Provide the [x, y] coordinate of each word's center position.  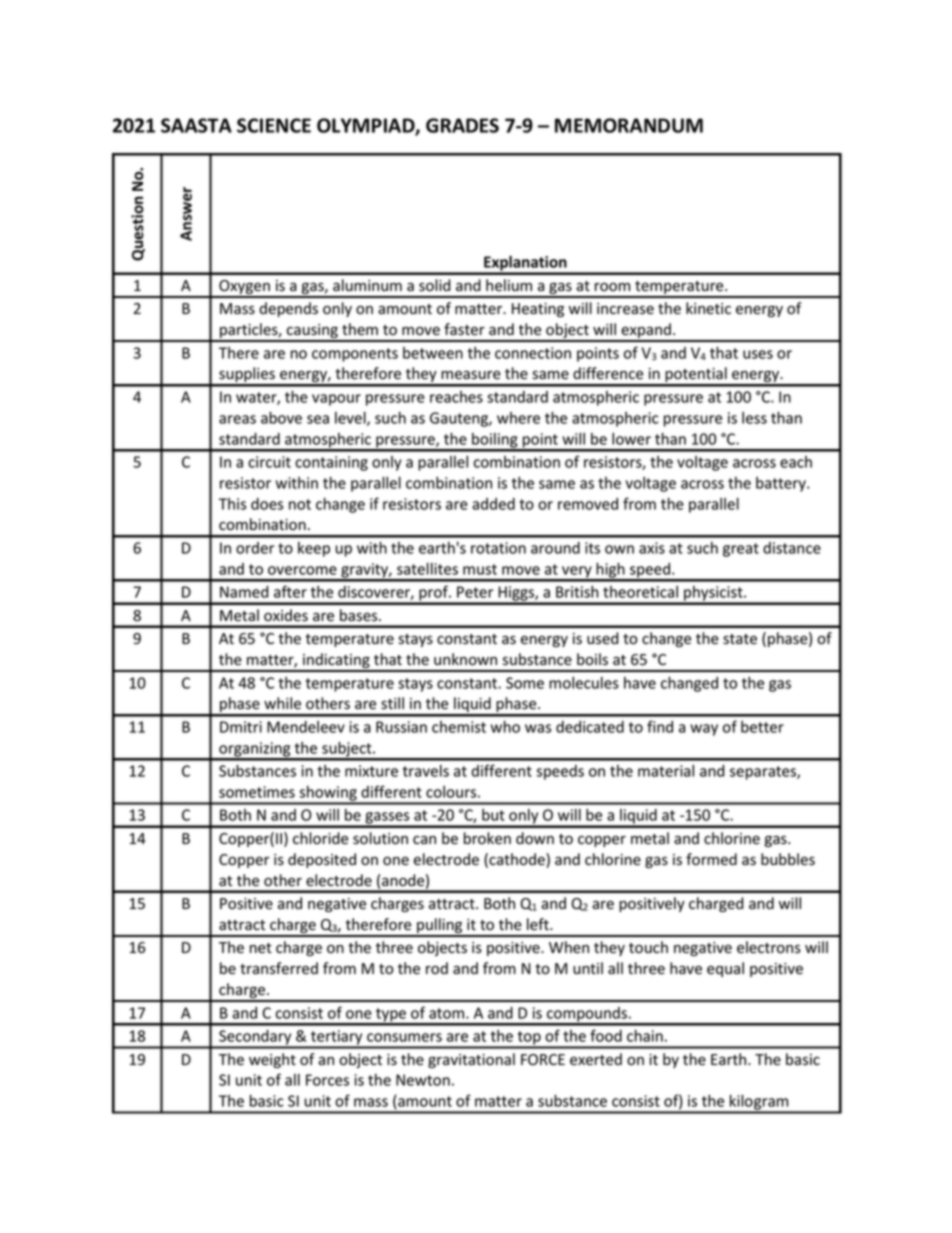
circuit [269, 462]
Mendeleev [306, 727]
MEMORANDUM [629, 125]
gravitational [471, 1060]
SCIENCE [274, 125]
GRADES [462, 125]
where [518, 418]
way [704, 730]
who [505, 726]
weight [272, 1060]
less [754, 418]
